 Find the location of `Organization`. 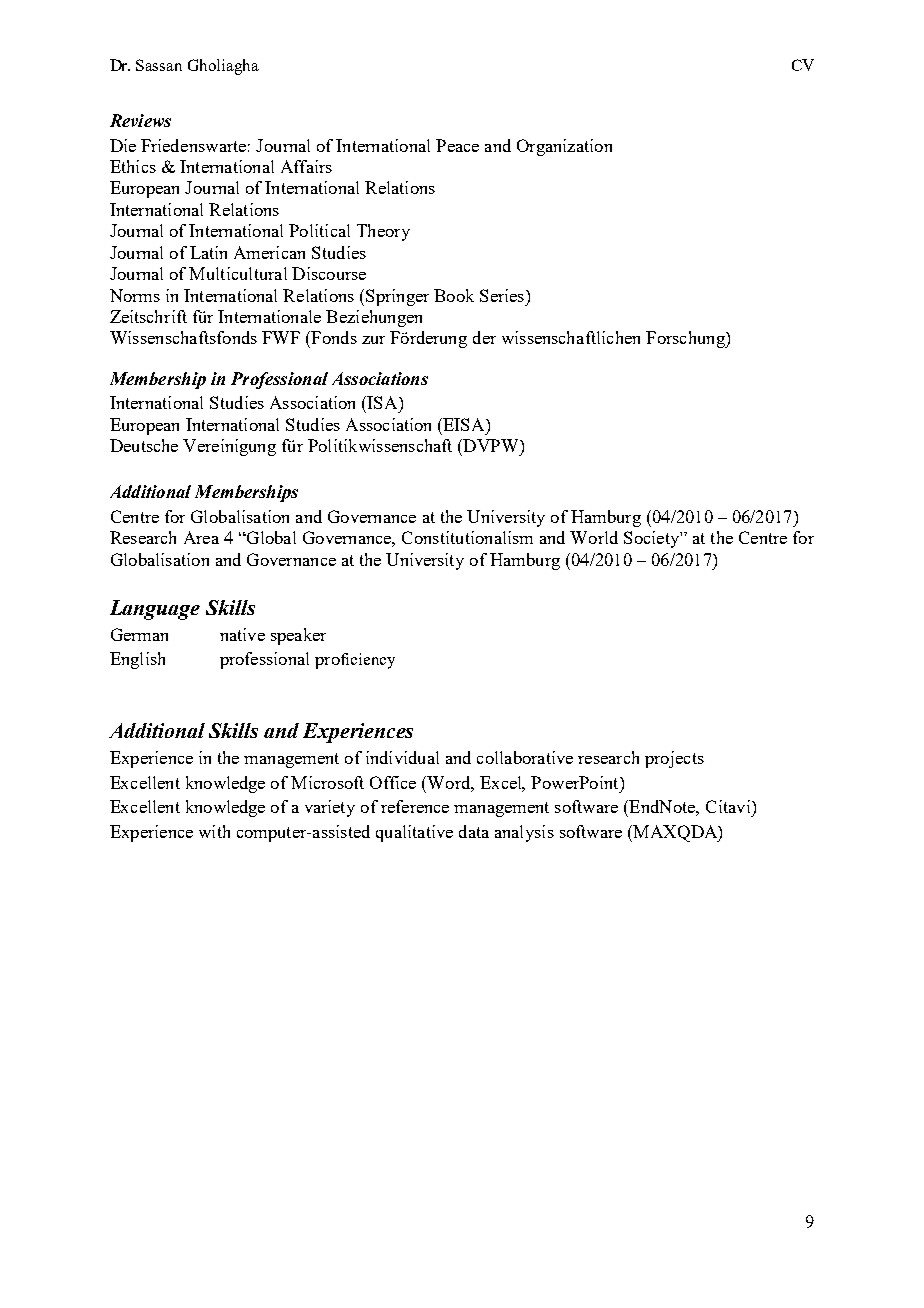

Organization is located at coordinates (564, 147).
